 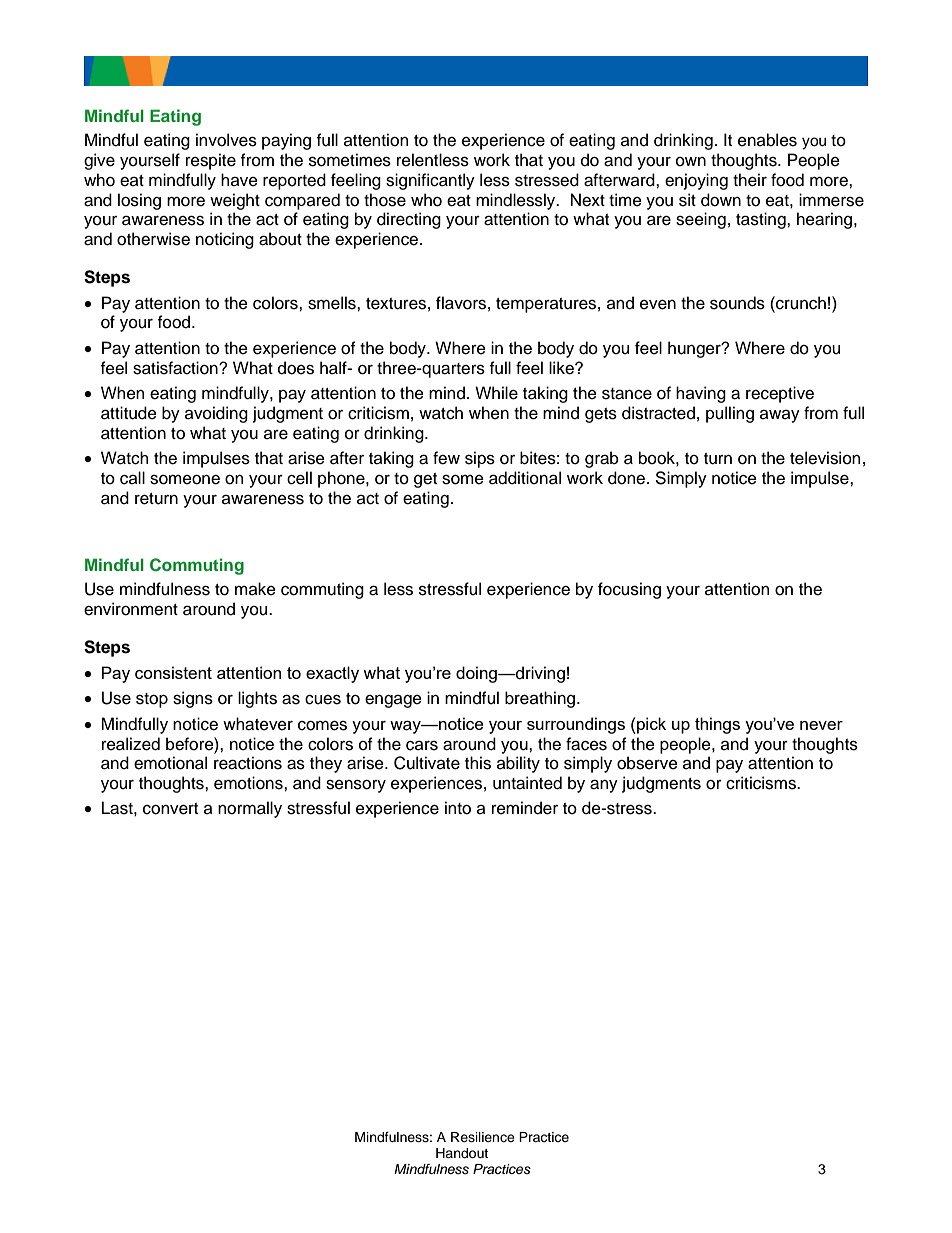 What do you see at coordinates (430, 181) in the screenshot?
I see `significantly` at bounding box center [430, 181].
